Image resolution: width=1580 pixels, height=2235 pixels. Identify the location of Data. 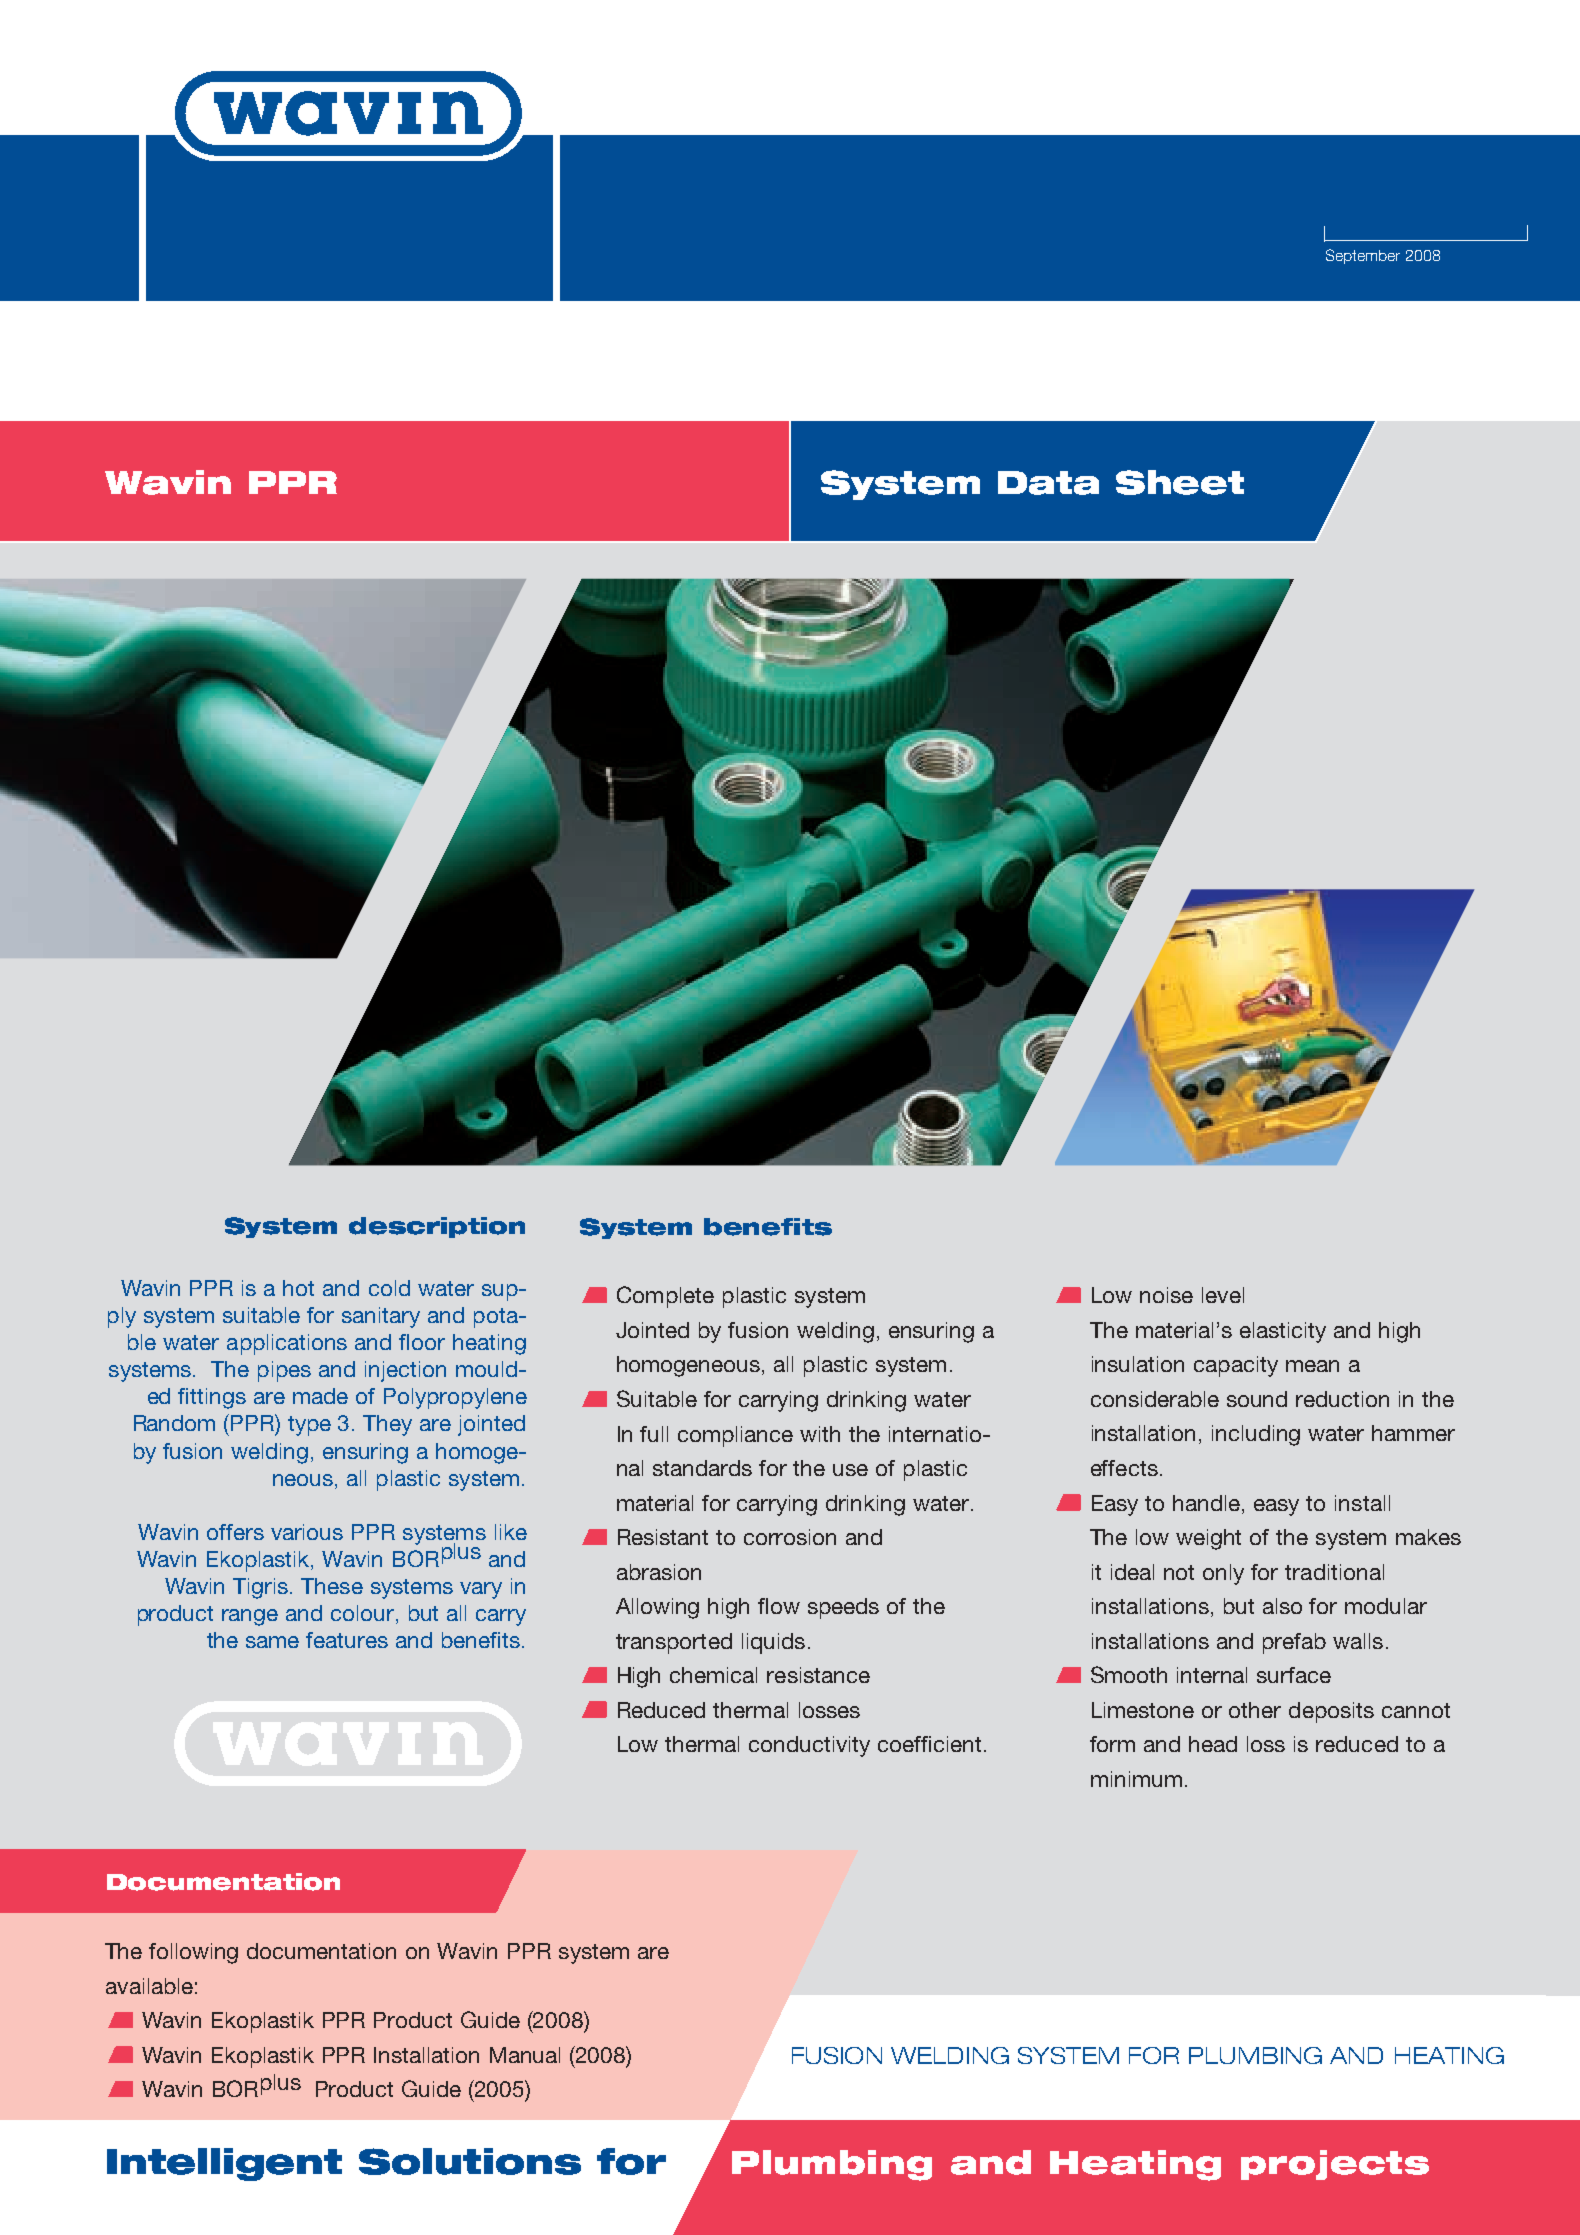
(1048, 483).
